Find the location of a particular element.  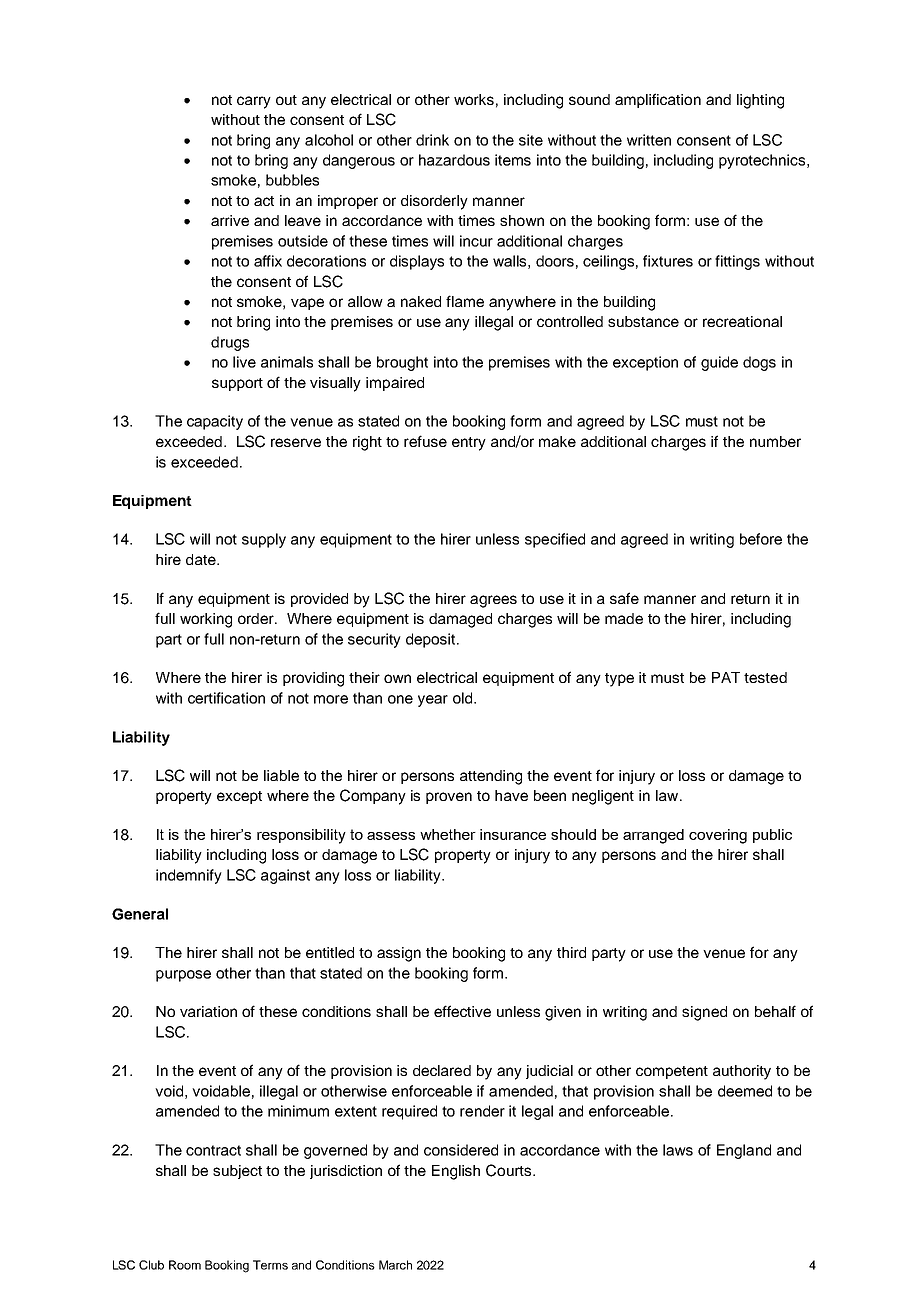

carry is located at coordinates (254, 102).
